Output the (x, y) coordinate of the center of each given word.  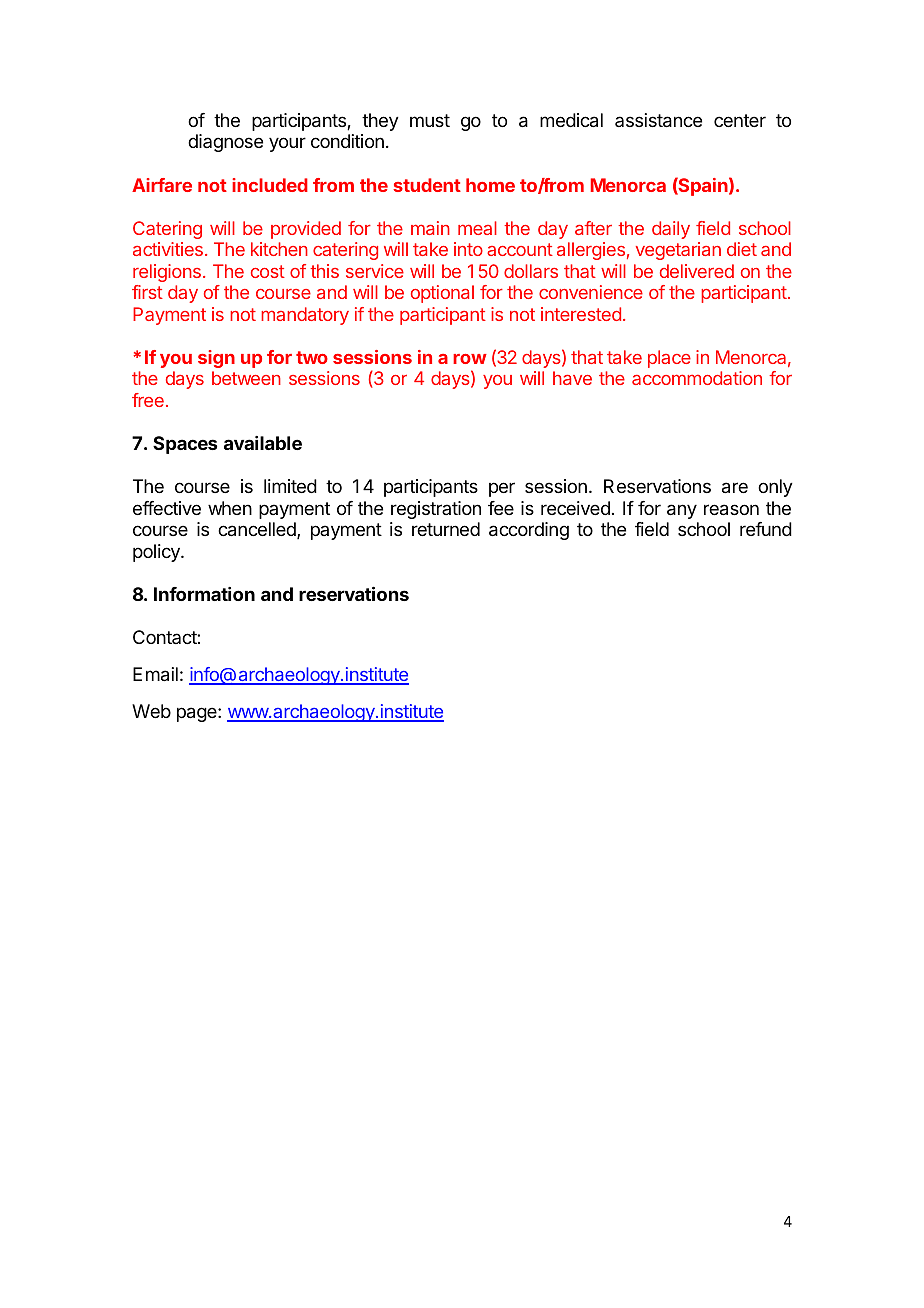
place (669, 359)
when (230, 508)
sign (216, 359)
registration (436, 510)
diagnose (225, 143)
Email (155, 674)
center (740, 120)
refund (766, 529)
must (430, 120)
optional (442, 294)
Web (151, 711)
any (682, 511)
